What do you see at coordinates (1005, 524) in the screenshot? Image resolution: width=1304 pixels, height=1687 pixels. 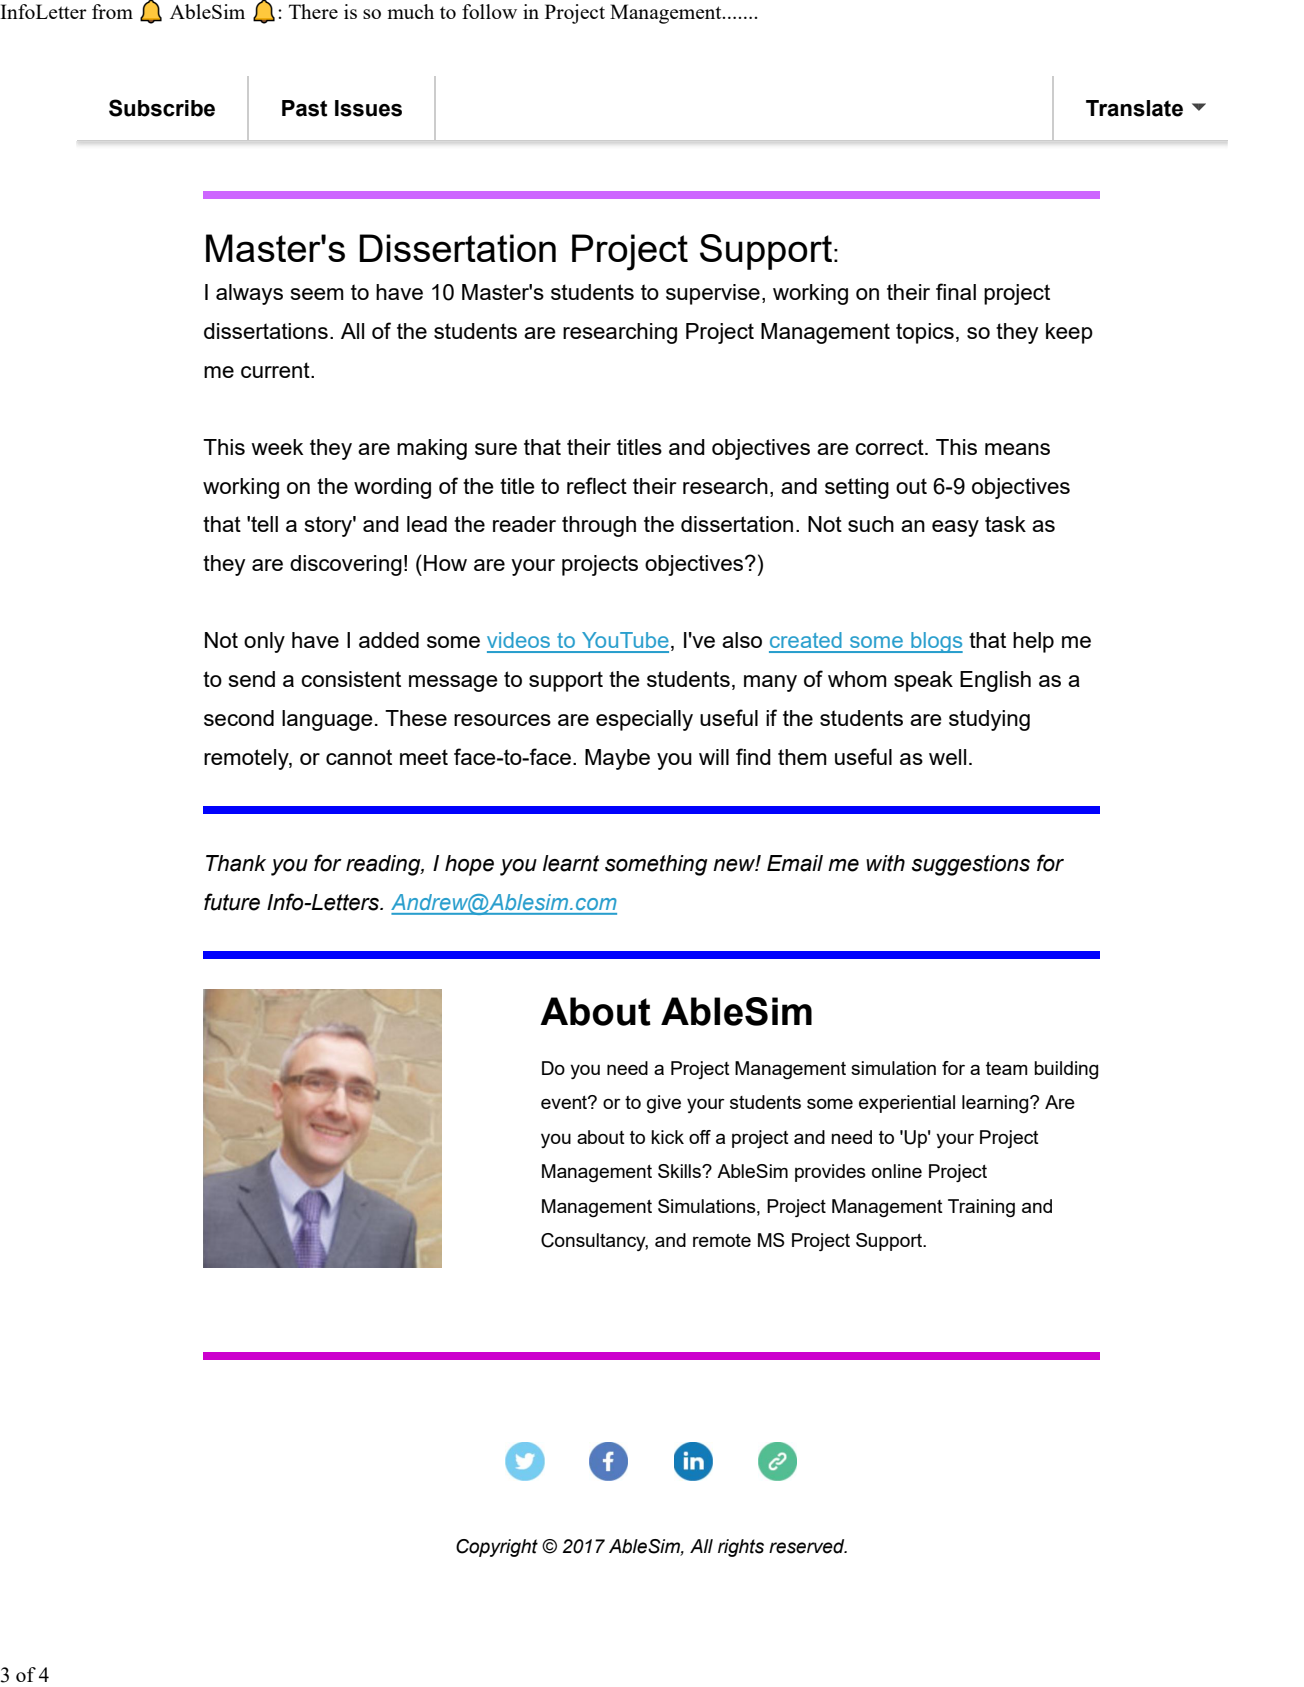 I see `task` at bounding box center [1005, 524].
